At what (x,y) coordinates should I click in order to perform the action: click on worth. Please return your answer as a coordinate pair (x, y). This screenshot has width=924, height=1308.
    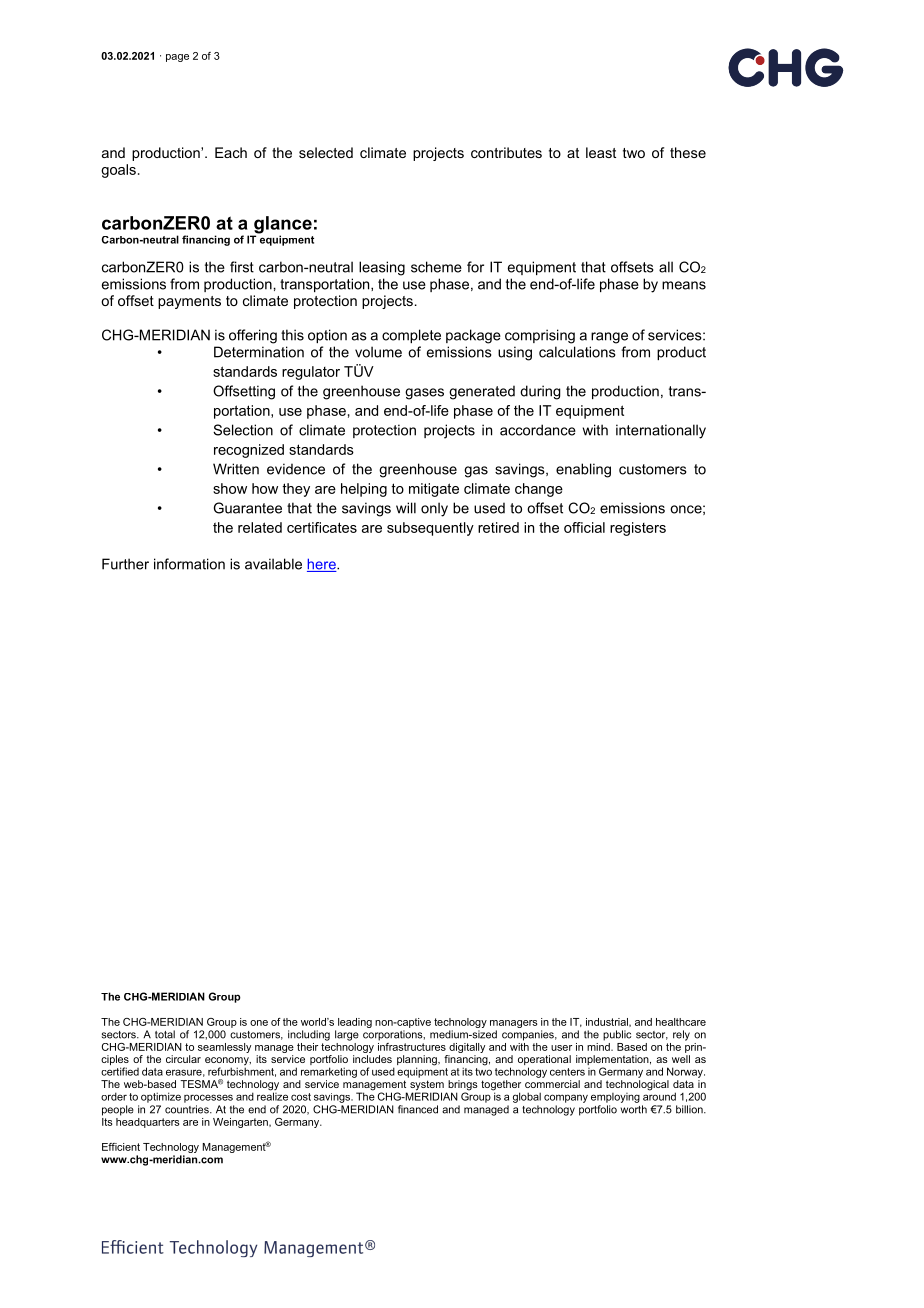
    Looking at the image, I should click on (633, 1109).
